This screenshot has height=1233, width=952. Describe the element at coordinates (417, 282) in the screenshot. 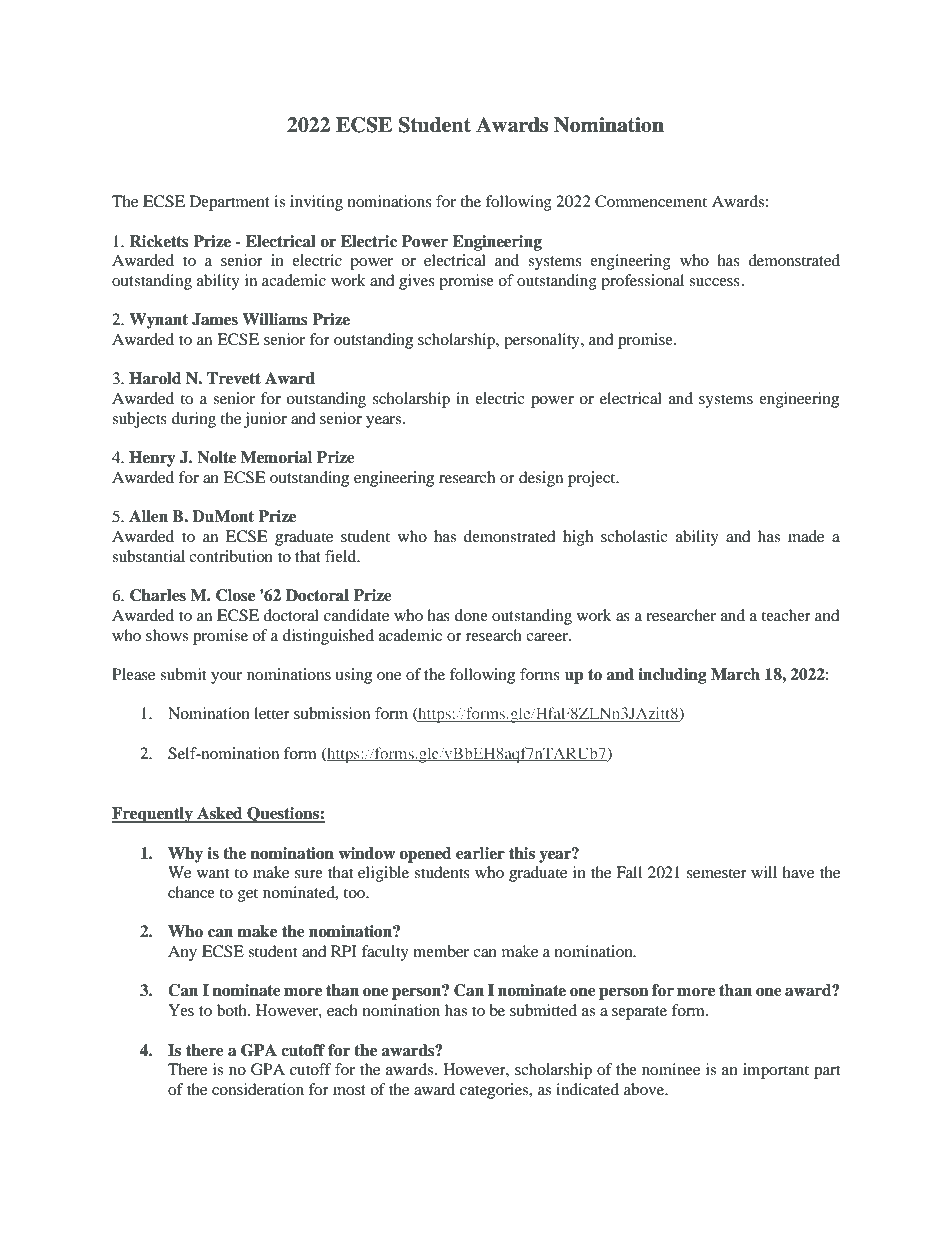

I see `gives` at that location.
